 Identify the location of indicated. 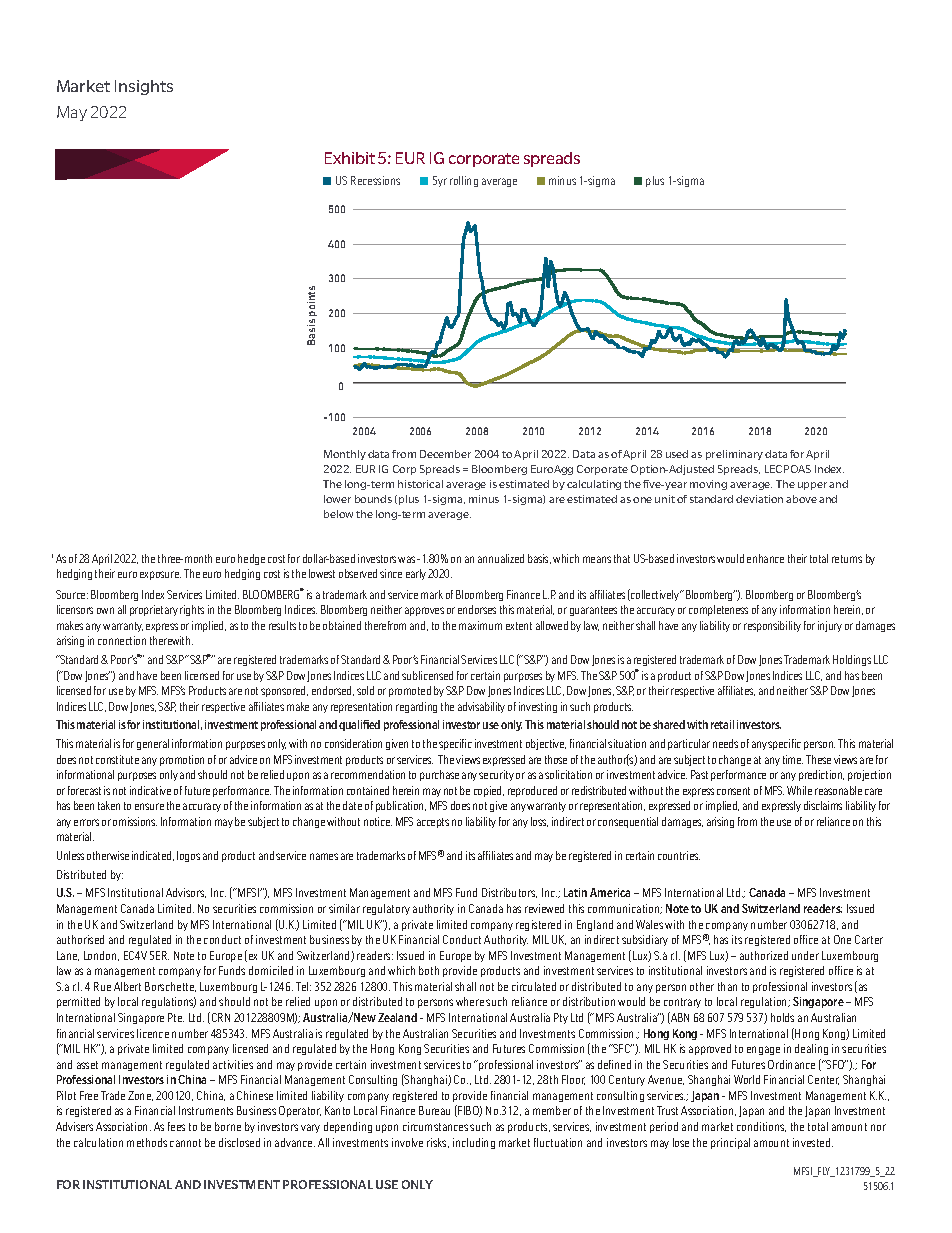
(153, 856).
